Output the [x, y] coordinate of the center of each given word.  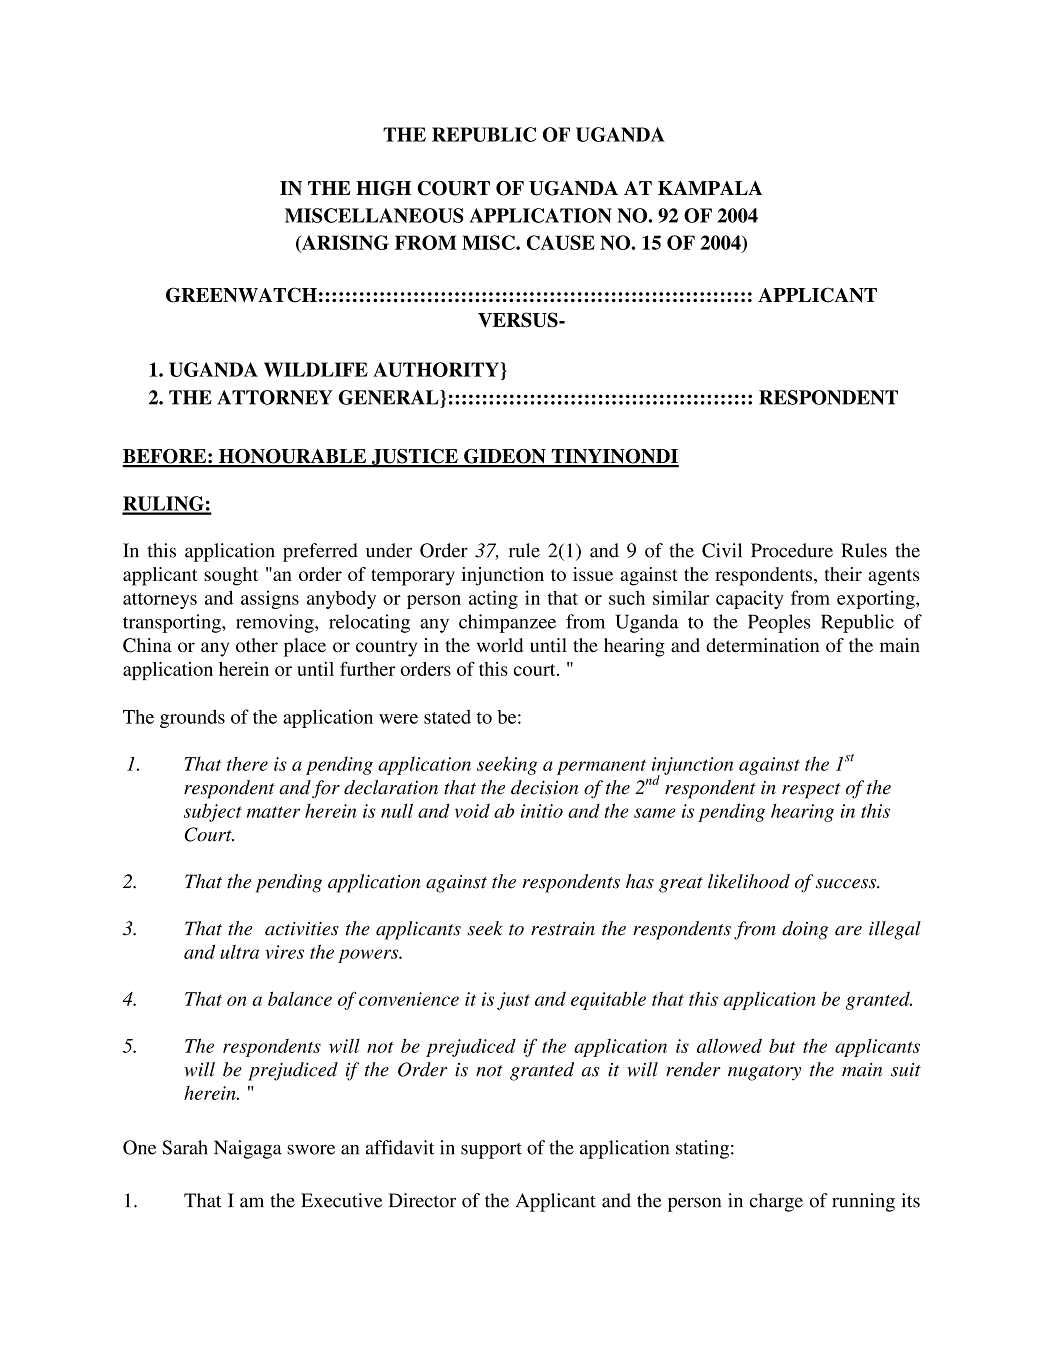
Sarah [185, 1147]
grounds [192, 718]
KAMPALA [710, 188]
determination [762, 645]
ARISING [344, 243]
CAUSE [560, 242]
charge [776, 1202]
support [491, 1151]
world [500, 645]
